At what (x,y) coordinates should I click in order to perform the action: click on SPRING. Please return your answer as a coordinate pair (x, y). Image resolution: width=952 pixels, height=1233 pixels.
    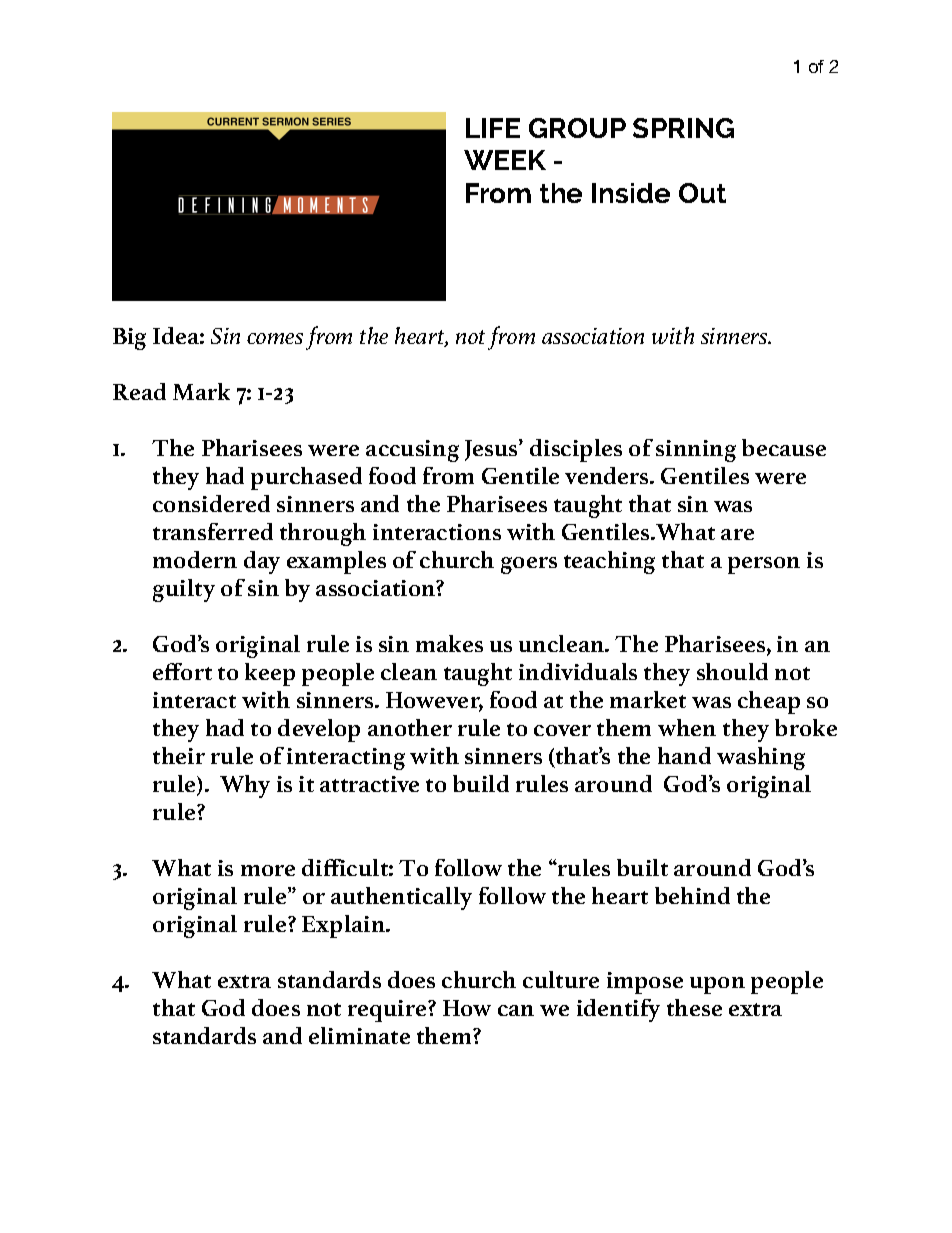
    Looking at the image, I should click on (683, 128).
